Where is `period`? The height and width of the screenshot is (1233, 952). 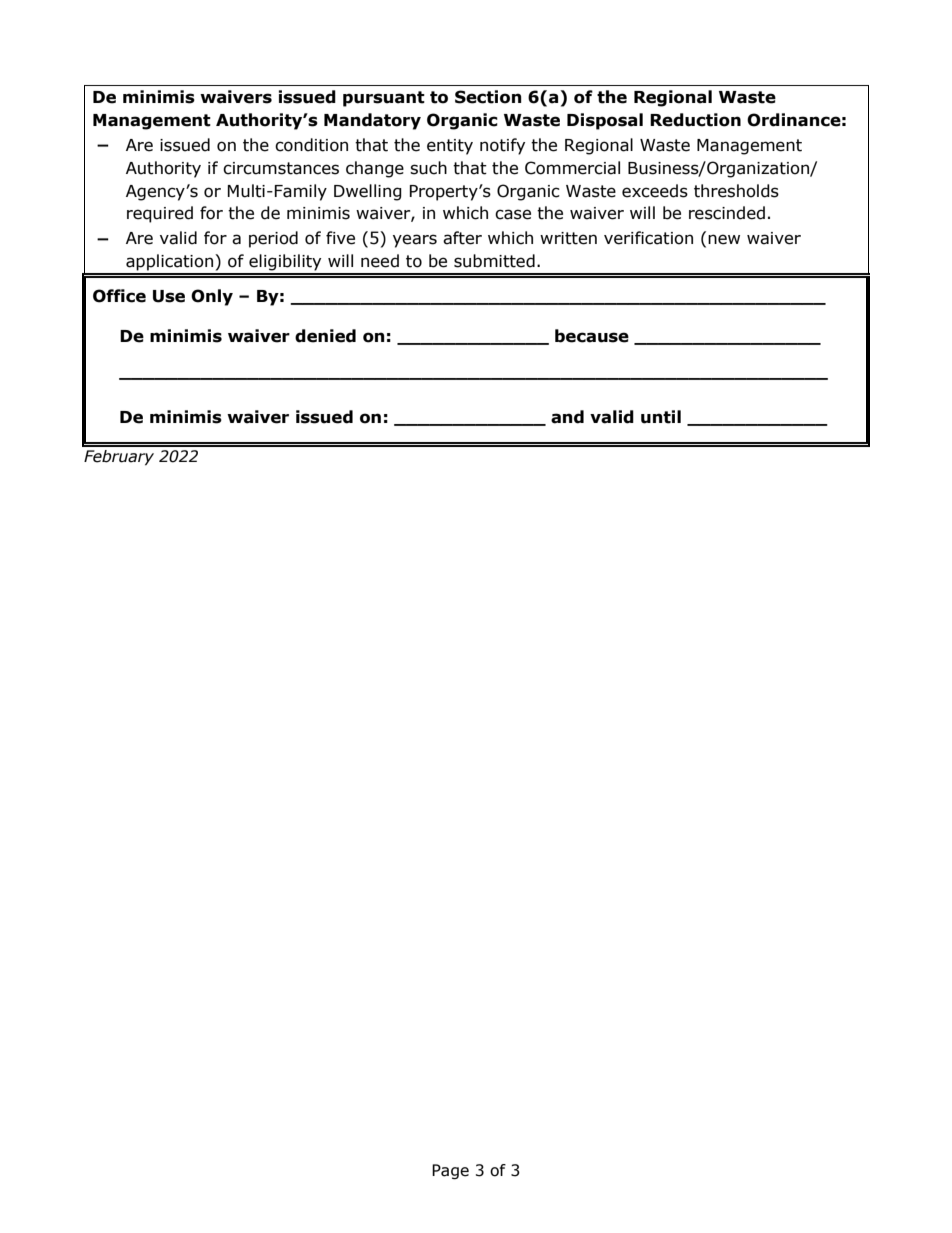
period is located at coordinates (273, 239).
